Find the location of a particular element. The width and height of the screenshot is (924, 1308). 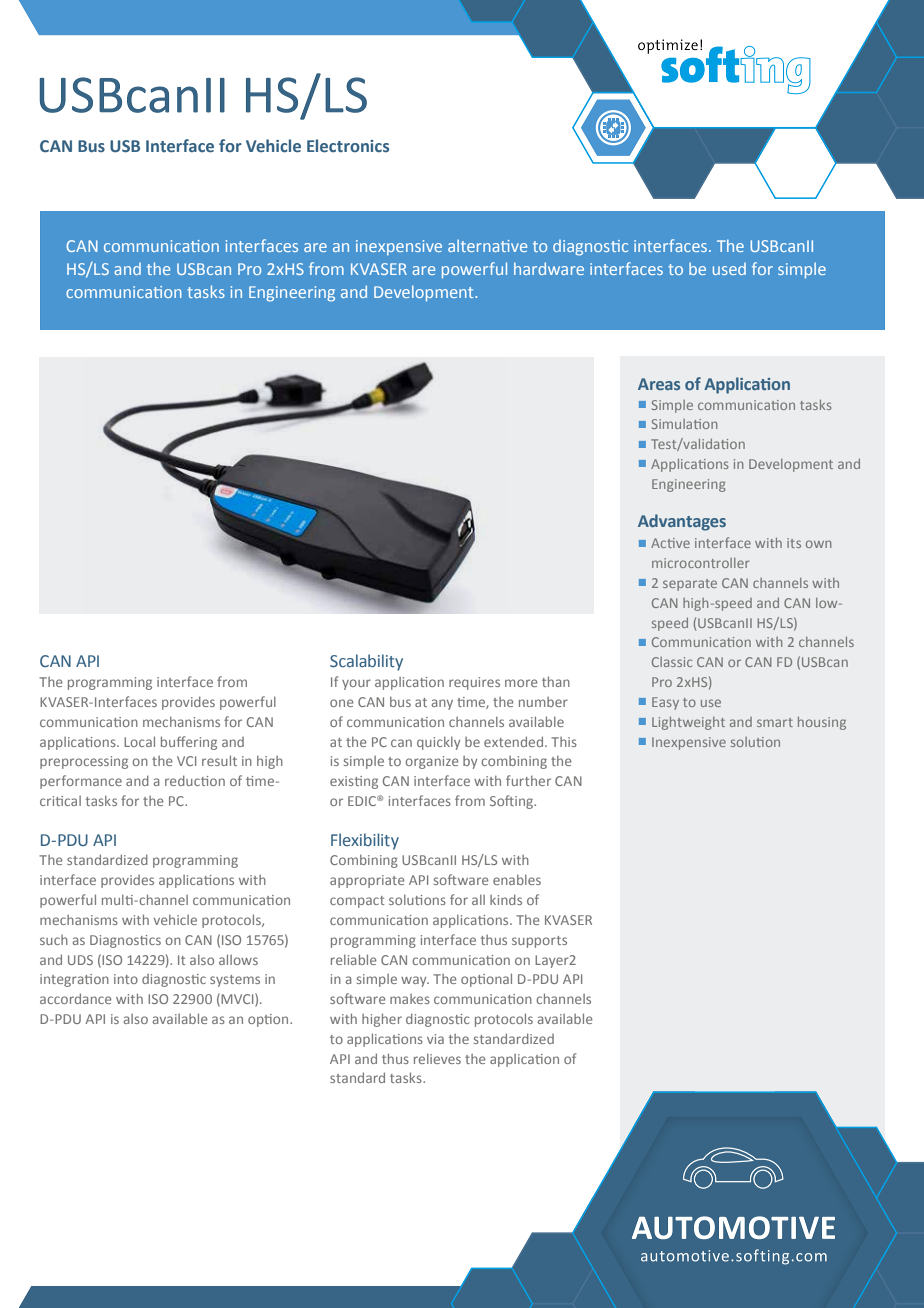

Local is located at coordinates (139, 741).
